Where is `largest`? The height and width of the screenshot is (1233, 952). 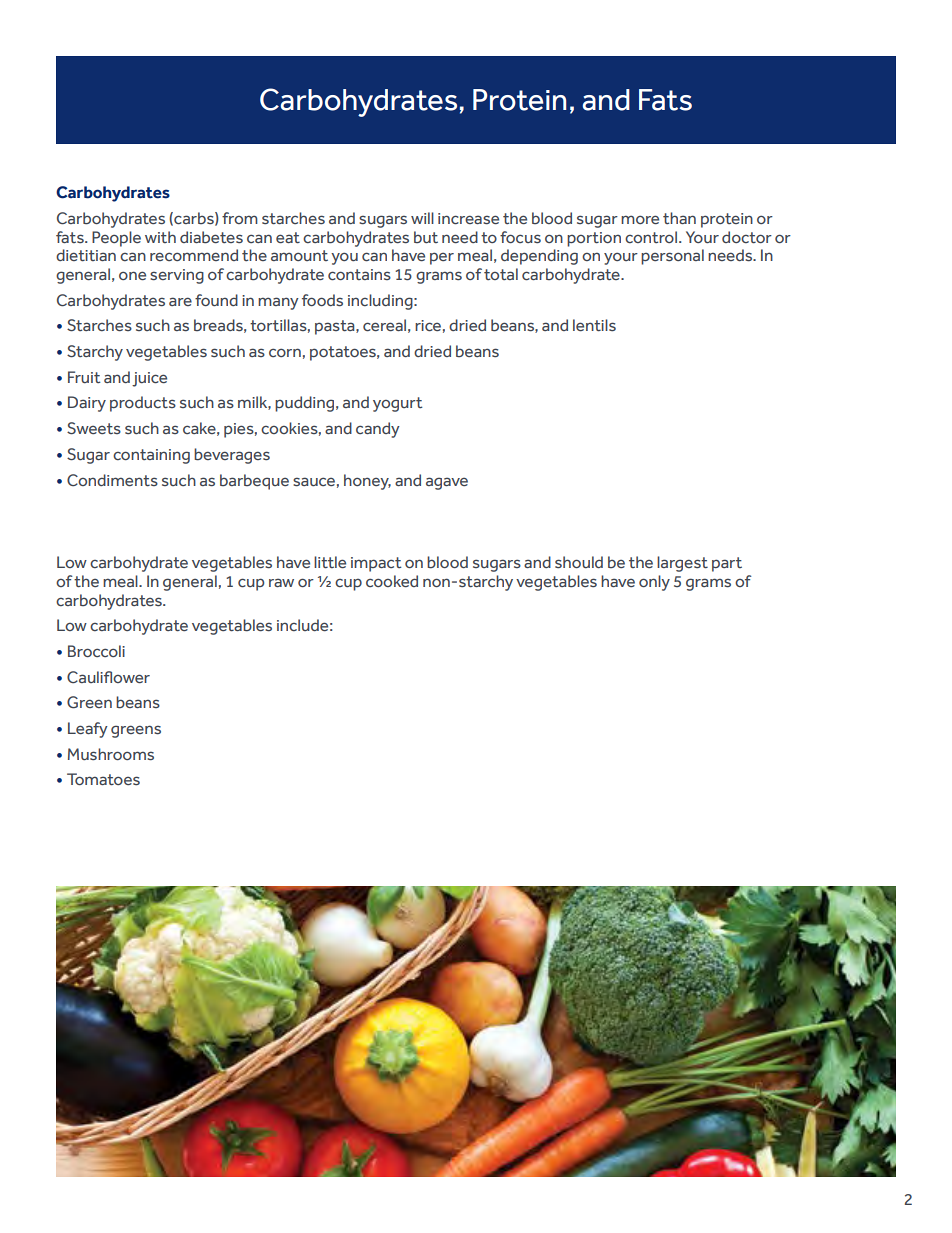 largest is located at coordinates (682, 564).
